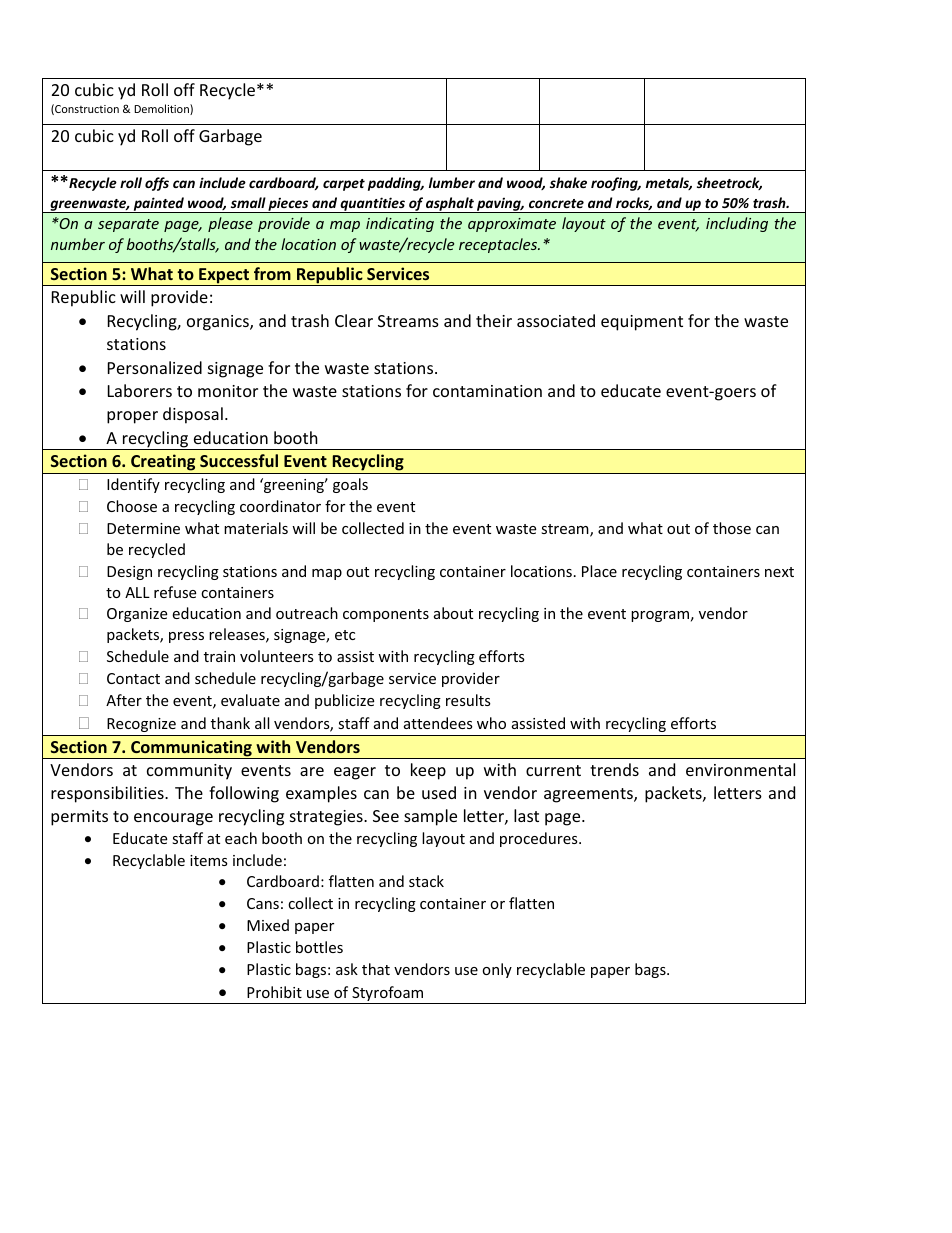  Describe the element at coordinates (143, 528) in the screenshot. I see `Determine` at that location.
